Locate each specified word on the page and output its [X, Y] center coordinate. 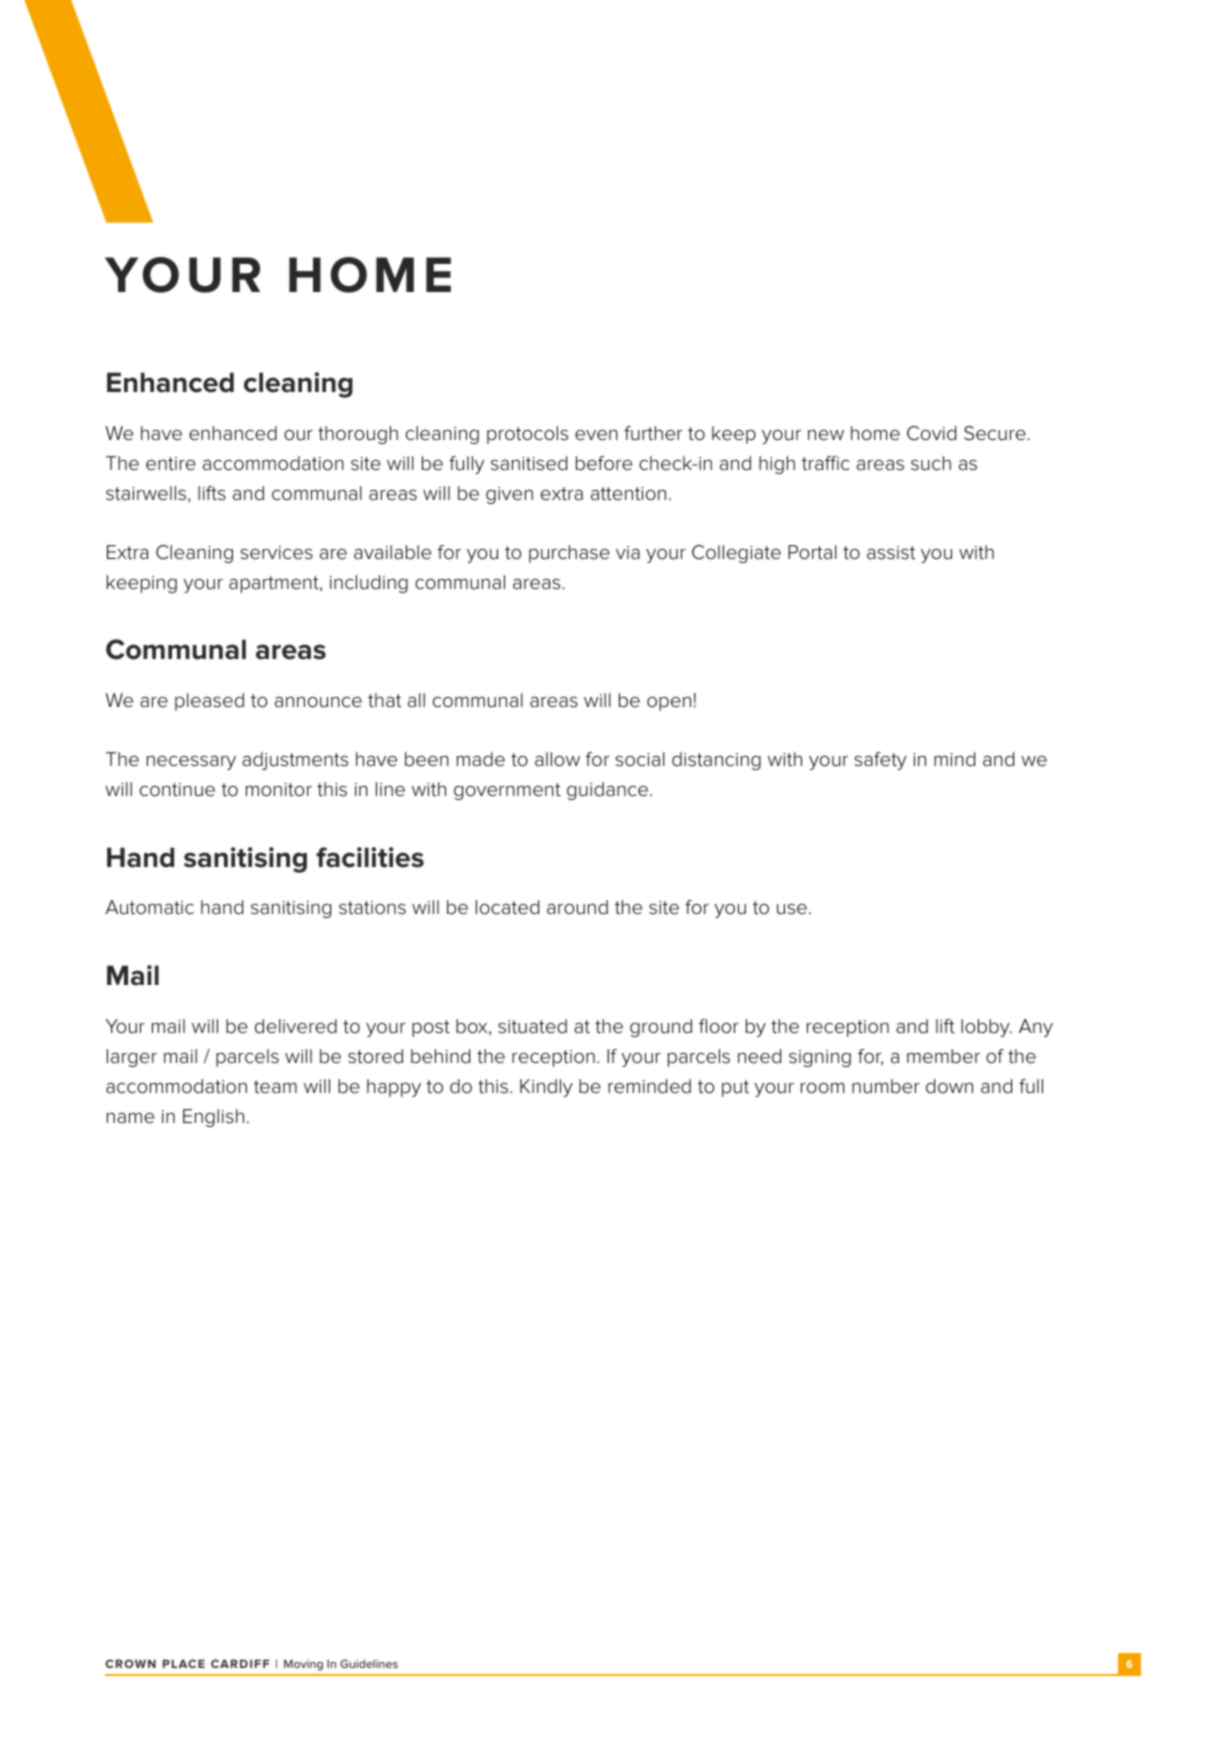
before [604, 463]
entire [171, 464]
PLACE [184, 1663]
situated [532, 1026]
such [931, 463]
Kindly [546, 1088]
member [943, 1056]
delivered [296, 1026]
